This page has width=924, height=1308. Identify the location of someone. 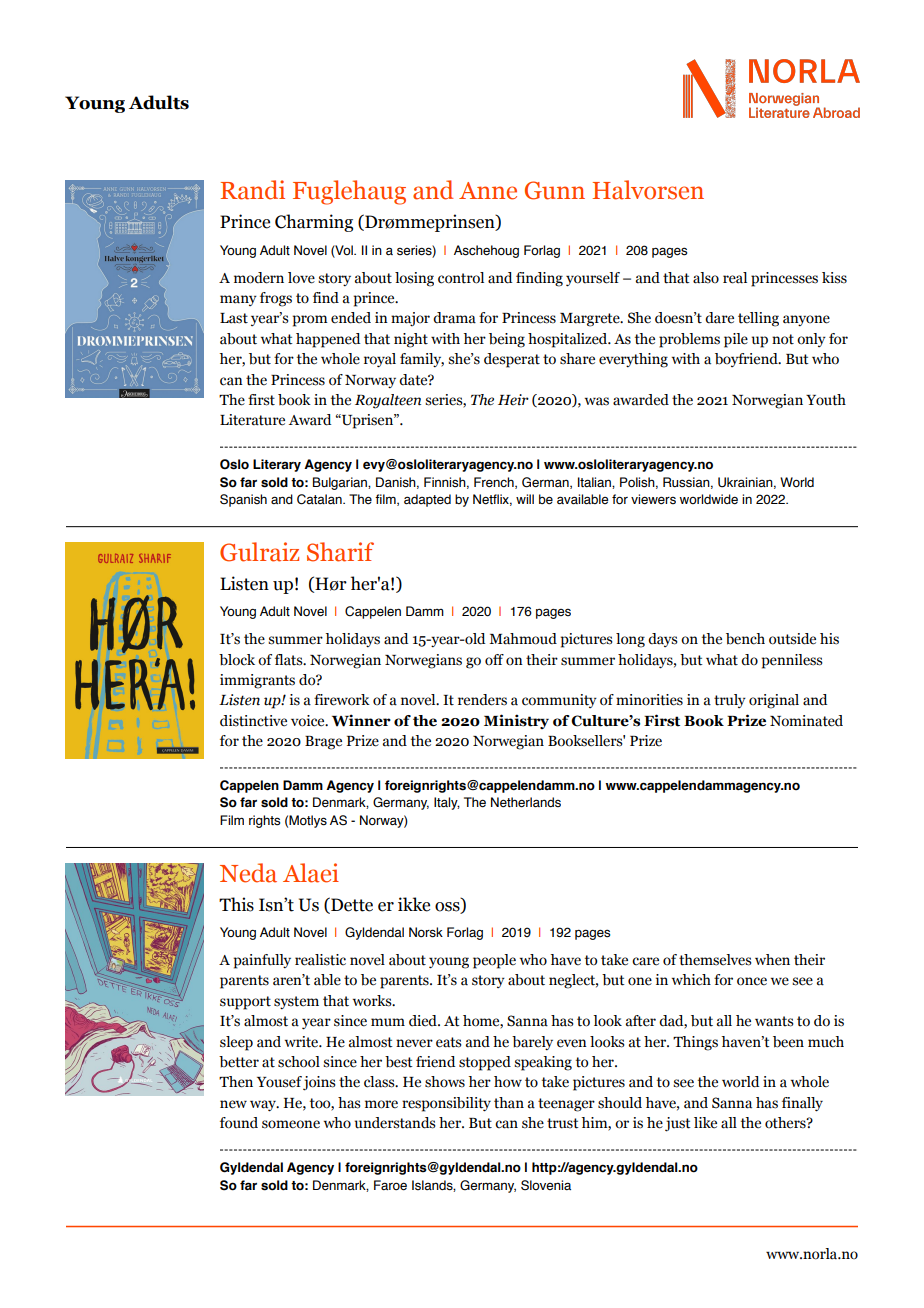
(291, 1124).
